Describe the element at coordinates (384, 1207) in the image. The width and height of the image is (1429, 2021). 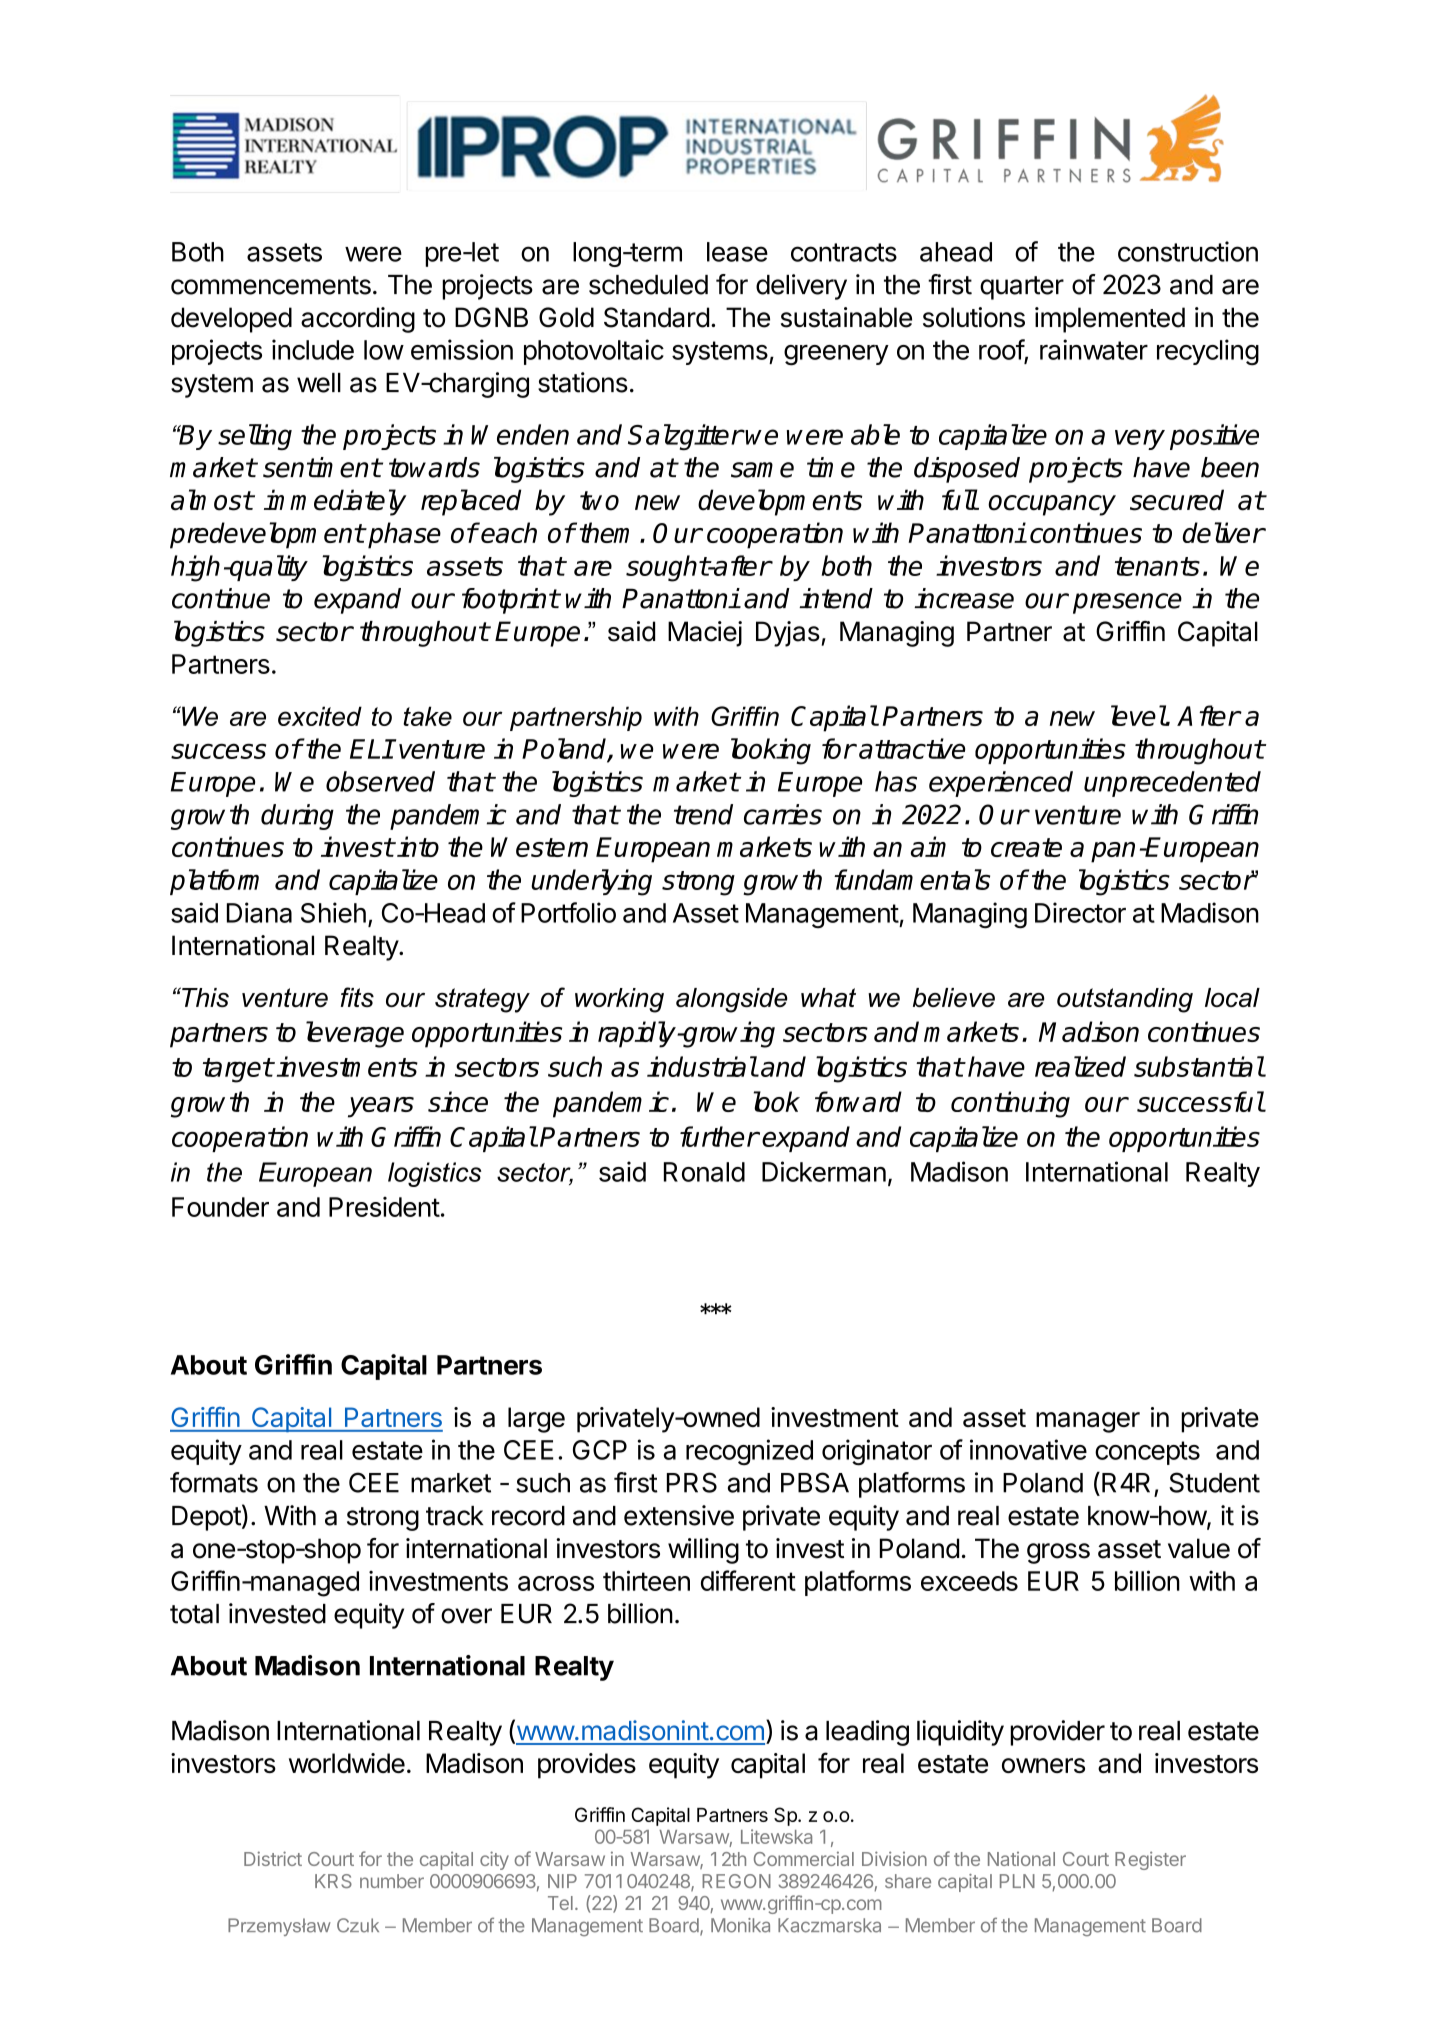
I see `President` at that location.
